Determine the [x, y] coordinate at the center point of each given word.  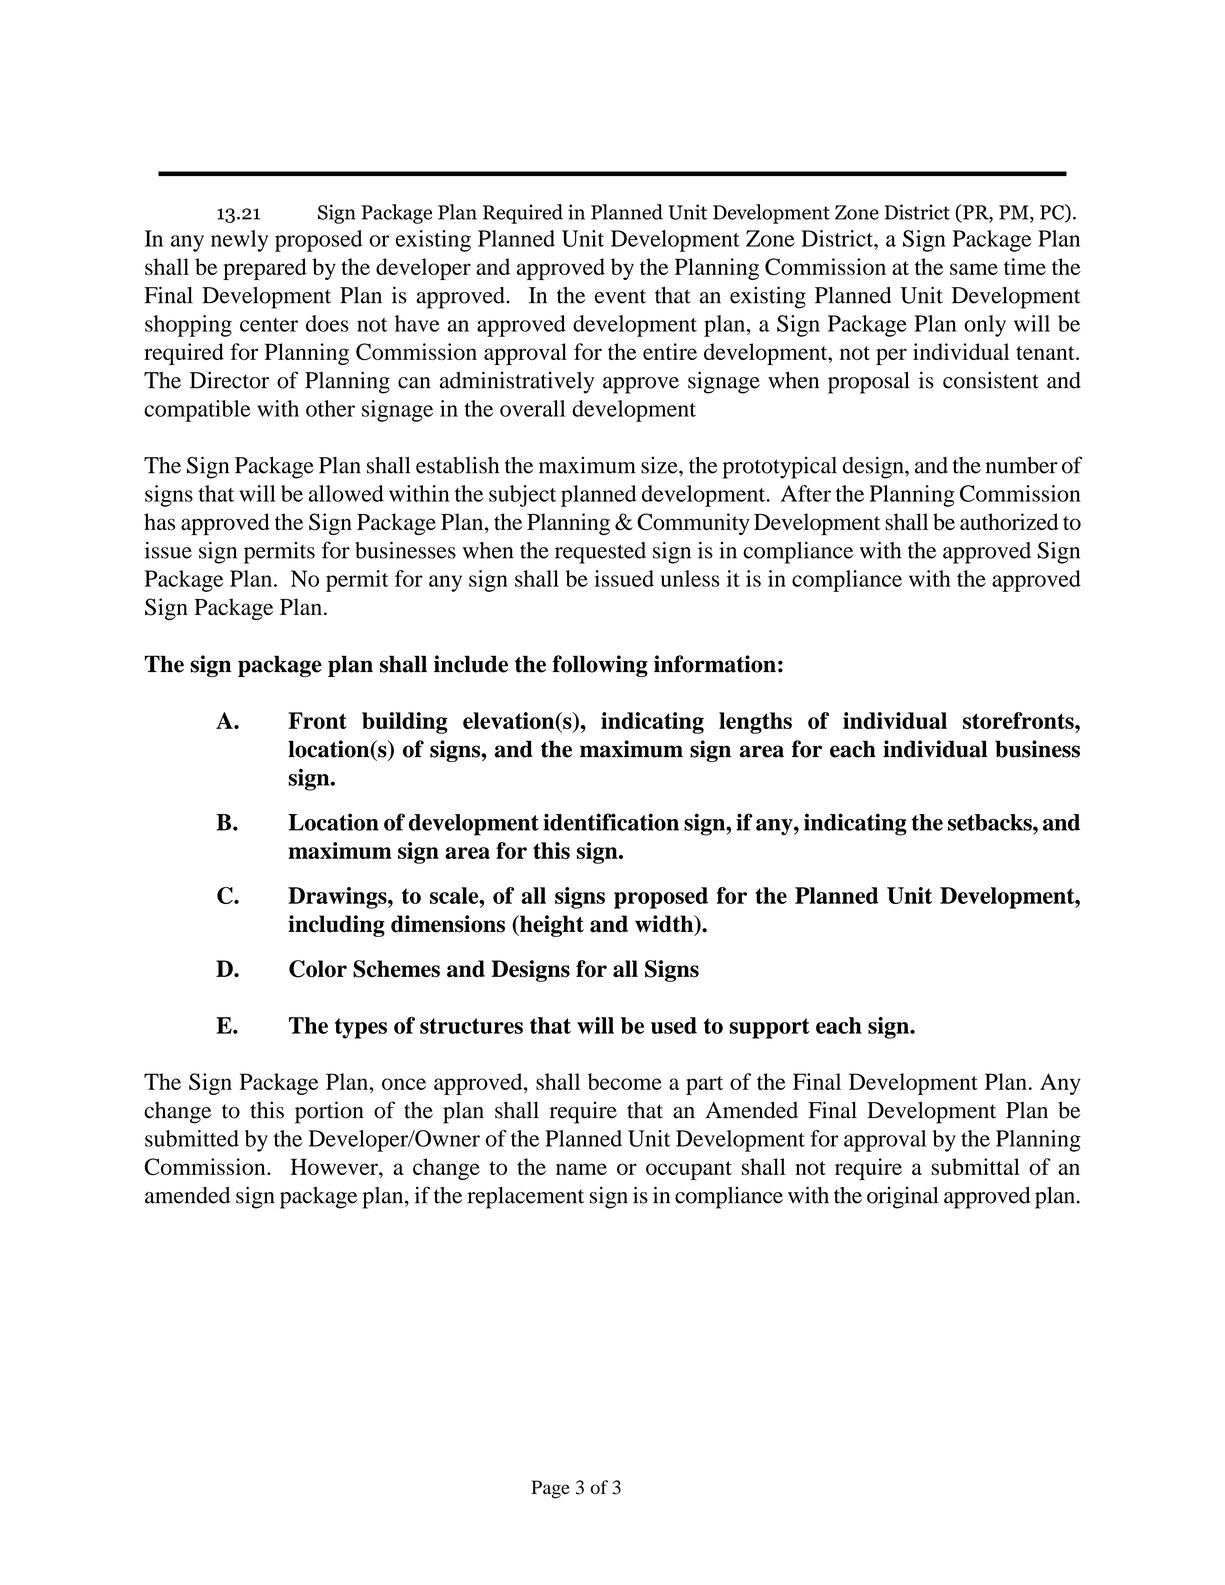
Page [551, 1489]
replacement [525, 1198]
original [902, 1198]
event [620, 296]
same [974, 269]
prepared [265, 269]
